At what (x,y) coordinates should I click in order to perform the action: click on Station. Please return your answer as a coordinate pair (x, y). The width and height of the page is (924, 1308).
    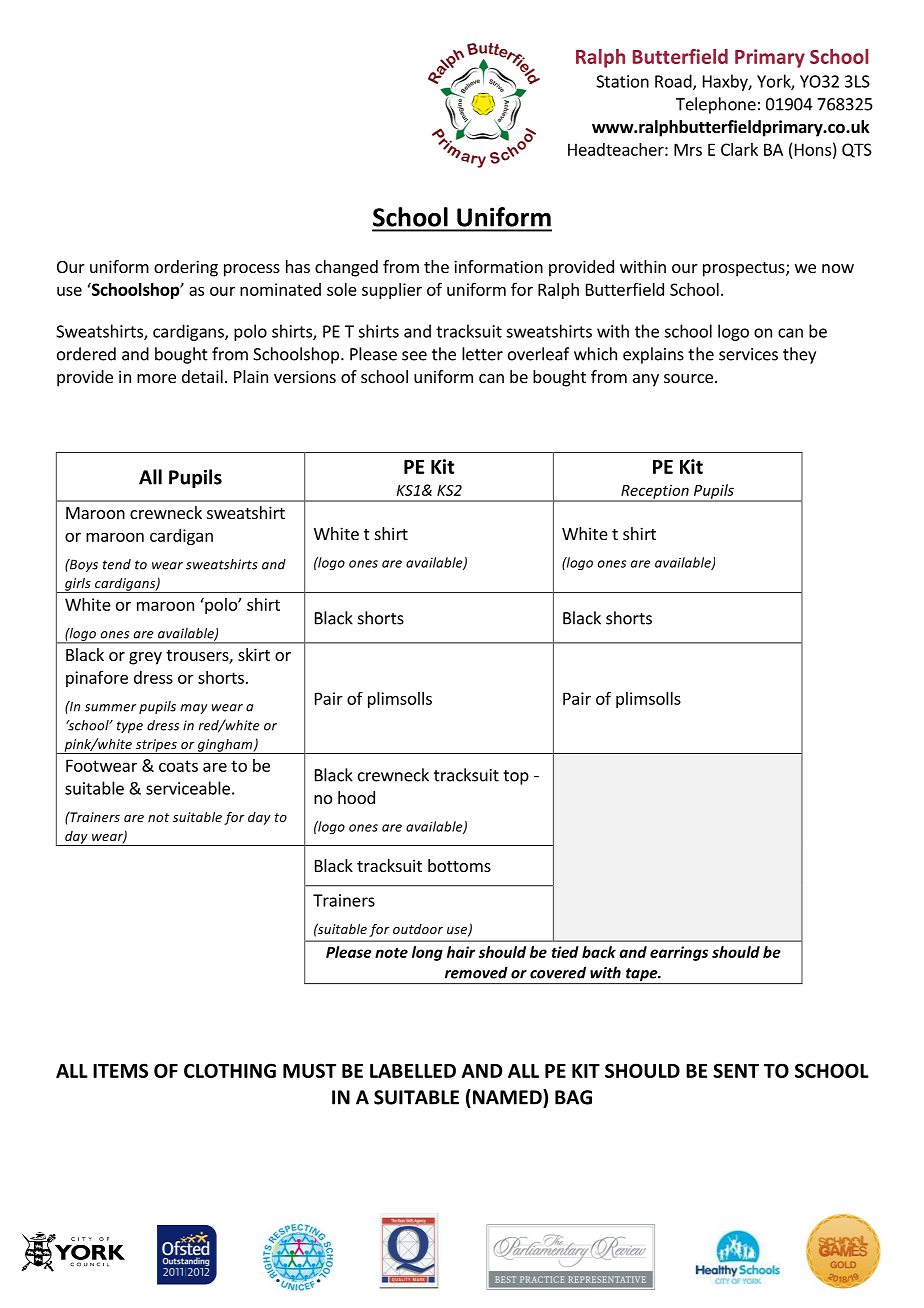
    Looking at the image, I should click on (622, 81).
